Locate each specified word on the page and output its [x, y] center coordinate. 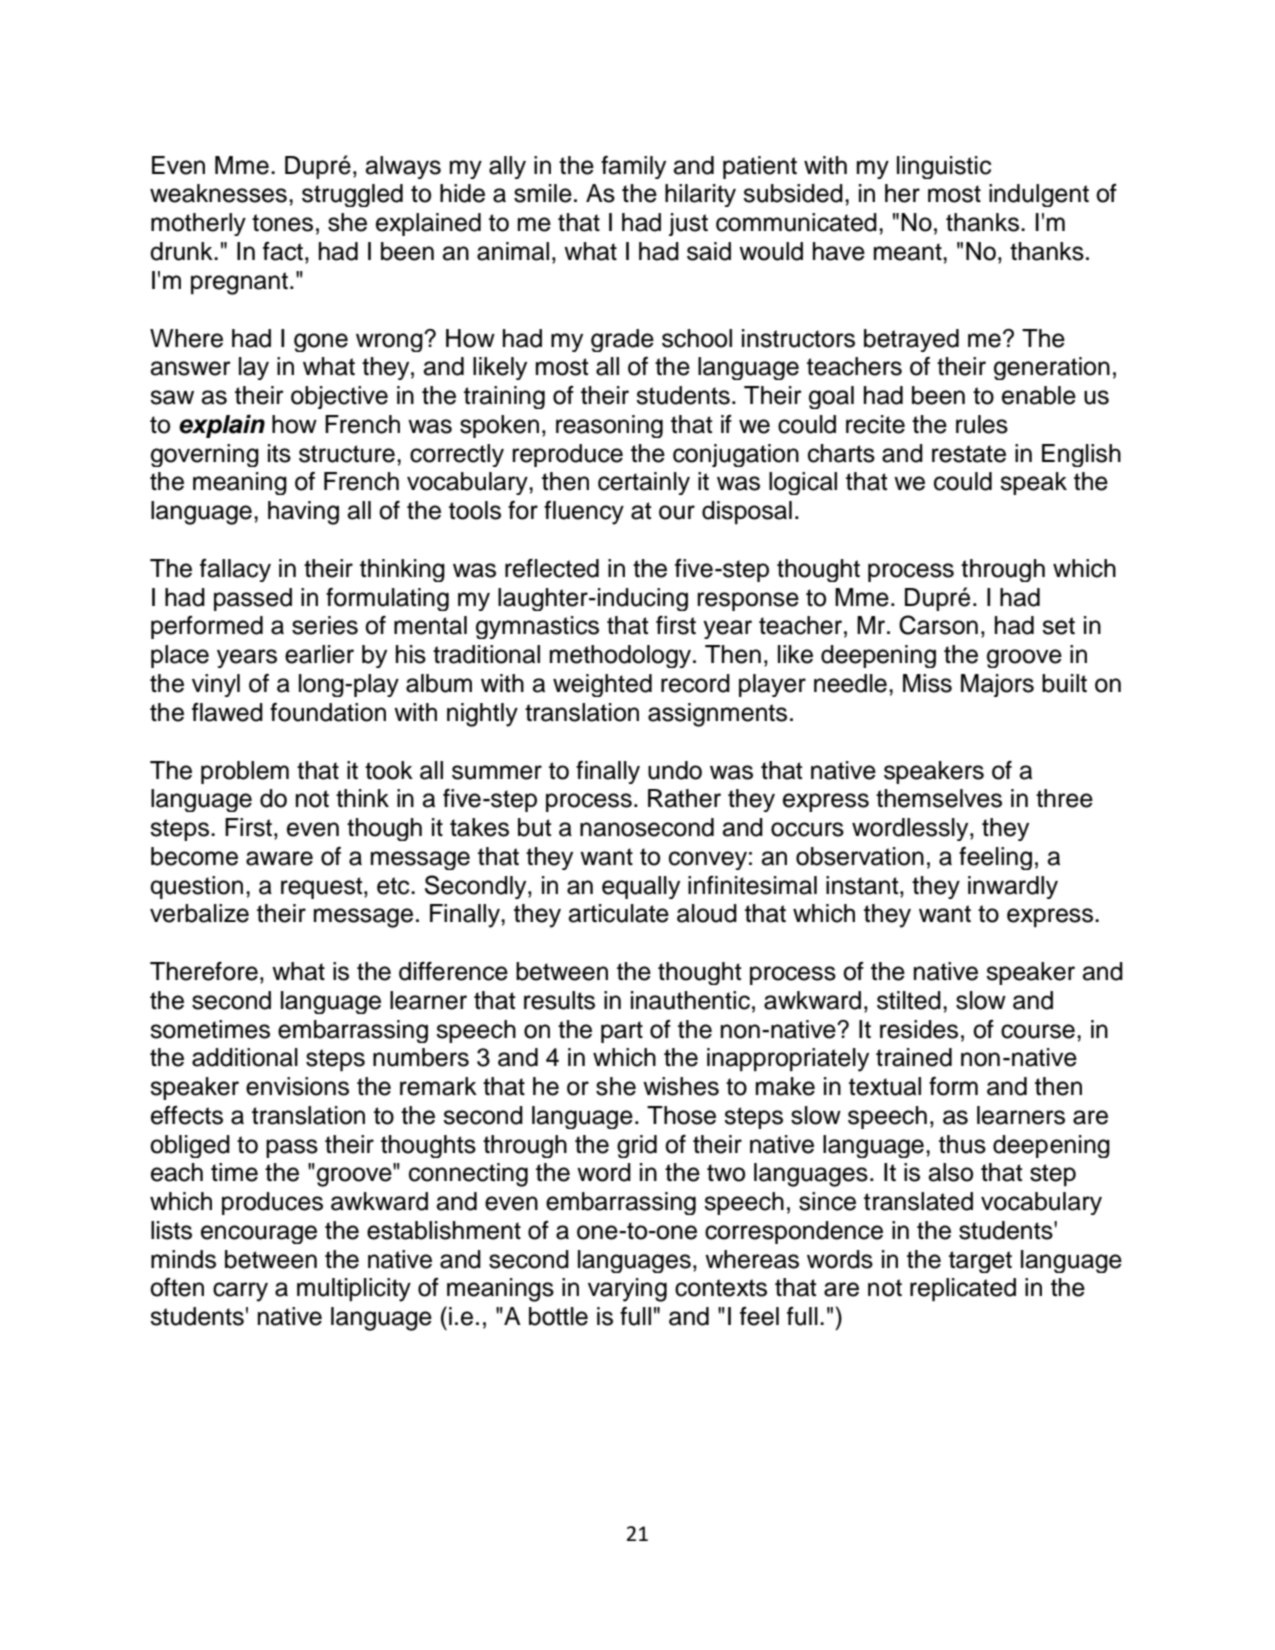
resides [919, 1029]
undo [675, 770]
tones [282, 223]
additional [245, 1057]
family [633, 167]
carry [240, 1292]
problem [245, 772]
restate [969, 454]
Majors [997, 685]
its [279, 453]
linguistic [944, 167]
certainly [644, 483]
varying [627, 1290]
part [622, 1032]
